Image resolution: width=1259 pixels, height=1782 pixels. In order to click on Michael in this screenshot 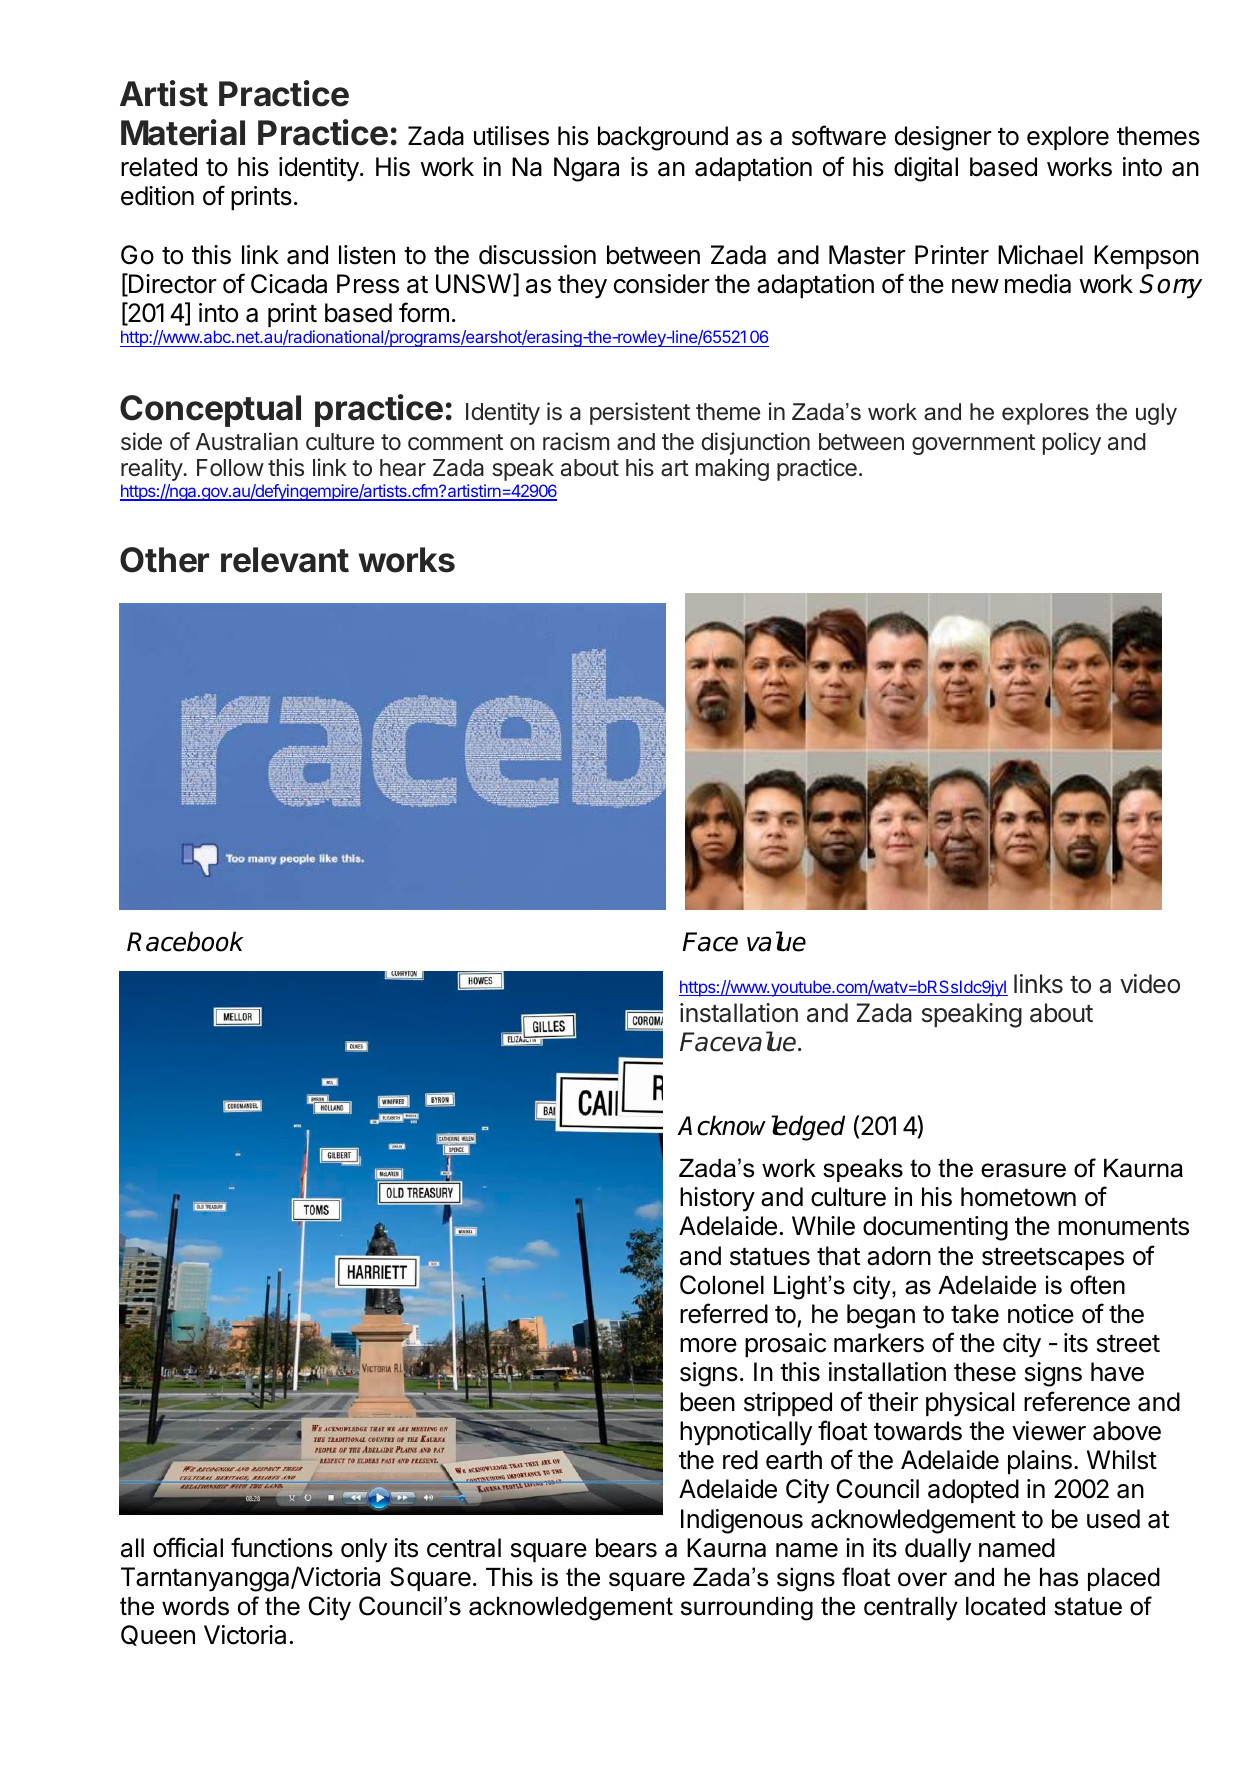, I will do `click(1040, 255)`.
